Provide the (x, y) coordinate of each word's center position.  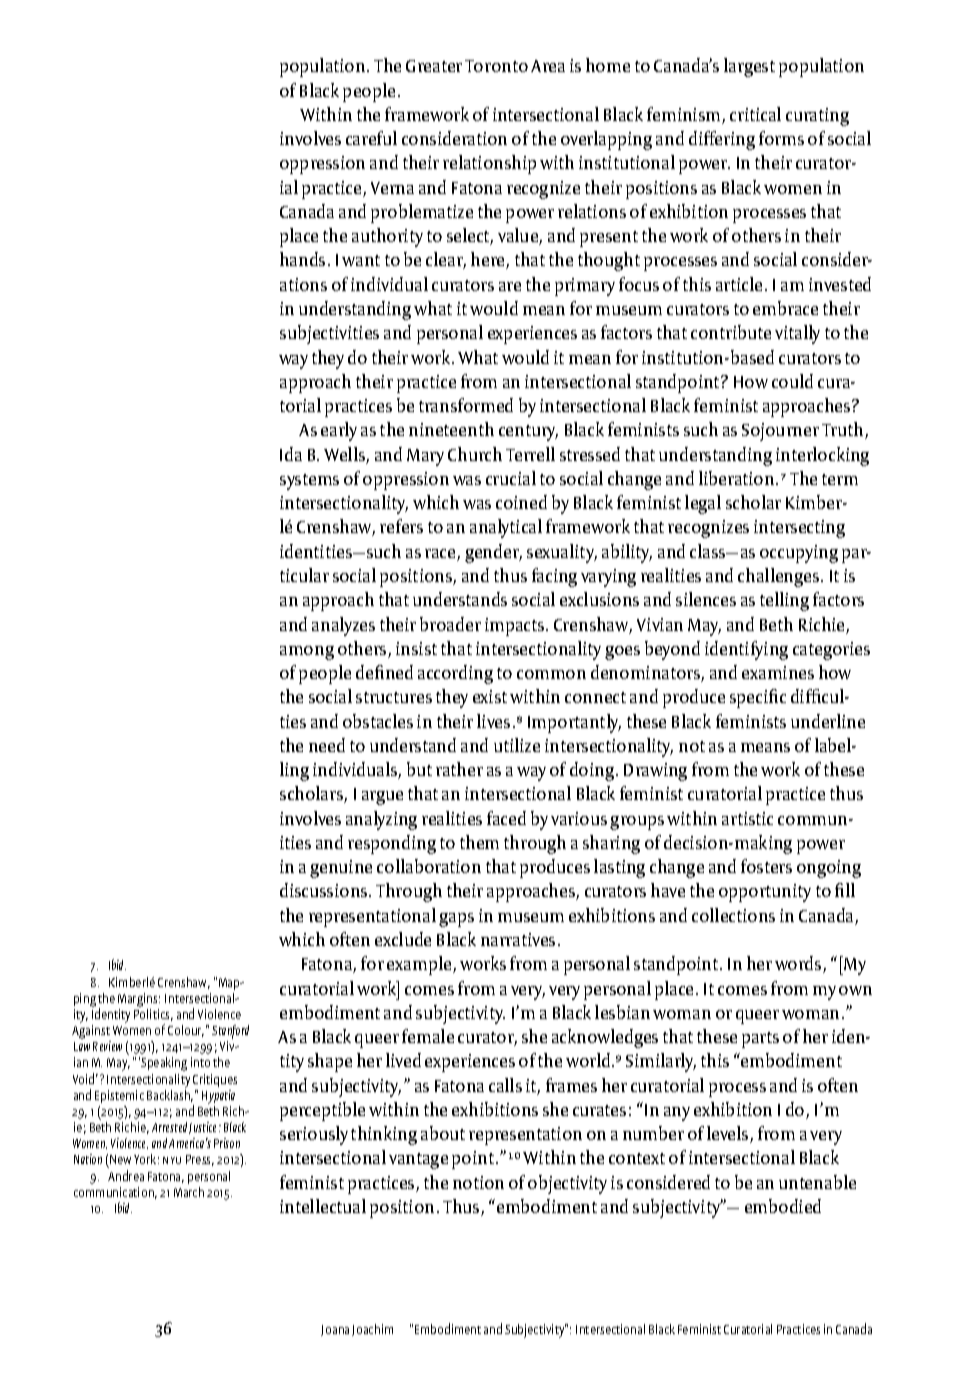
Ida (291, 454)
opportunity (765, 893)
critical (755, 114)
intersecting (799, 529)
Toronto (496, 66)
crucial (511, 478)
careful (371, 138)
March (189, 1192)
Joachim (372, 1330)
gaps (456, 920)
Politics (153, 1013)
